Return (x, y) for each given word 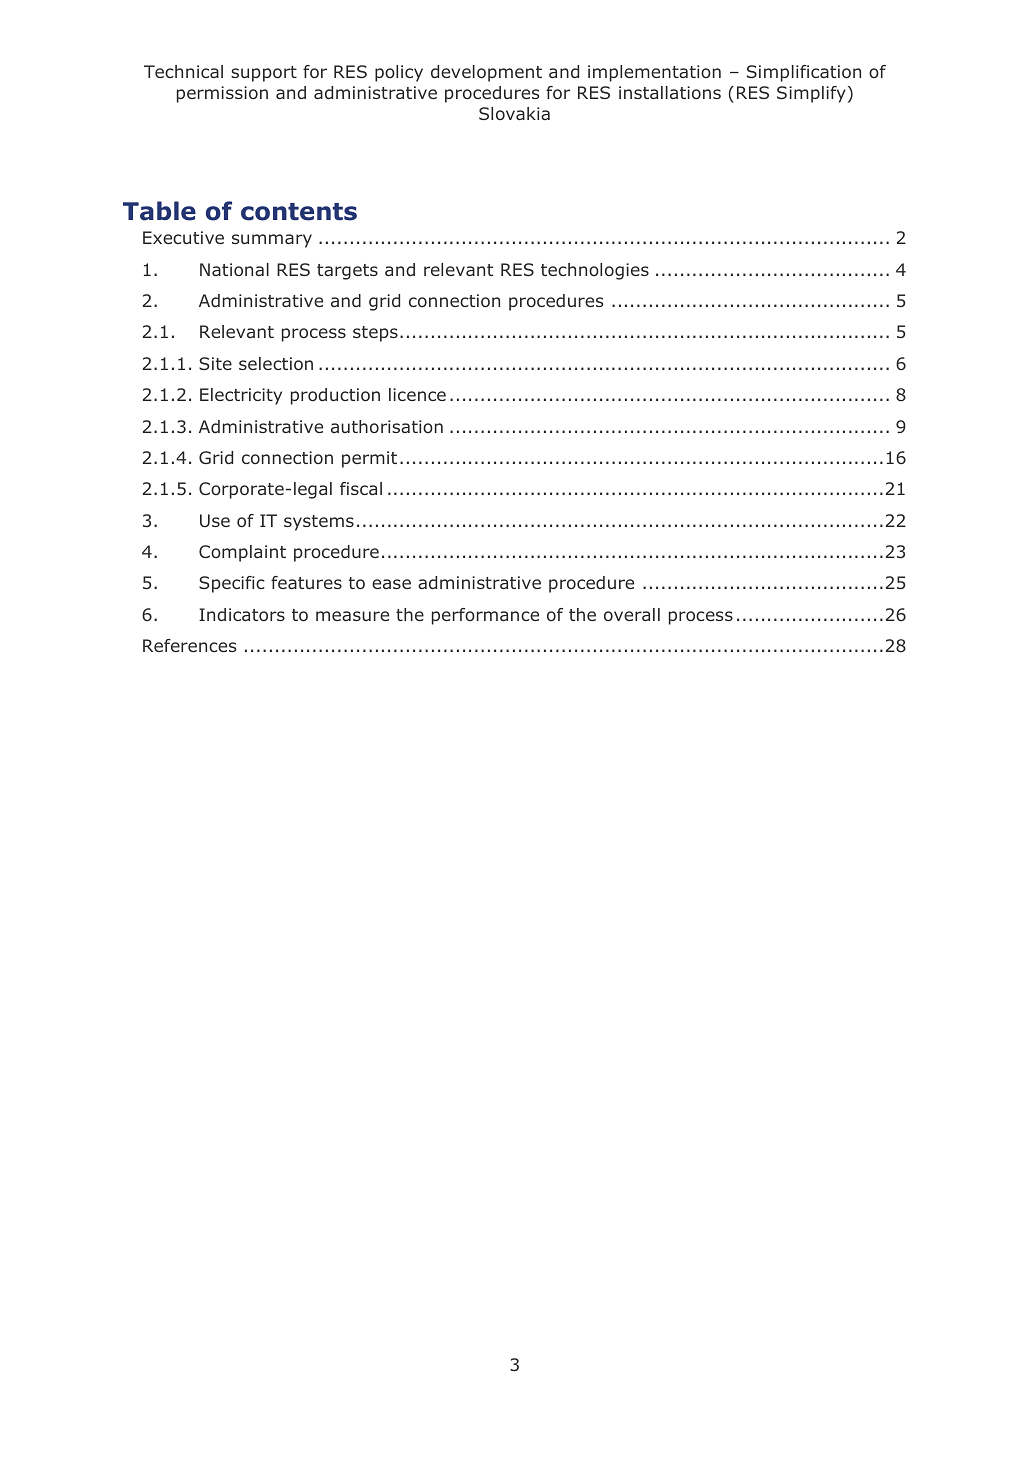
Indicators (242, 614)
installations (670, 92)
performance (485, 616)
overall (632, 614)
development (486, 73)
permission (222, 94)
